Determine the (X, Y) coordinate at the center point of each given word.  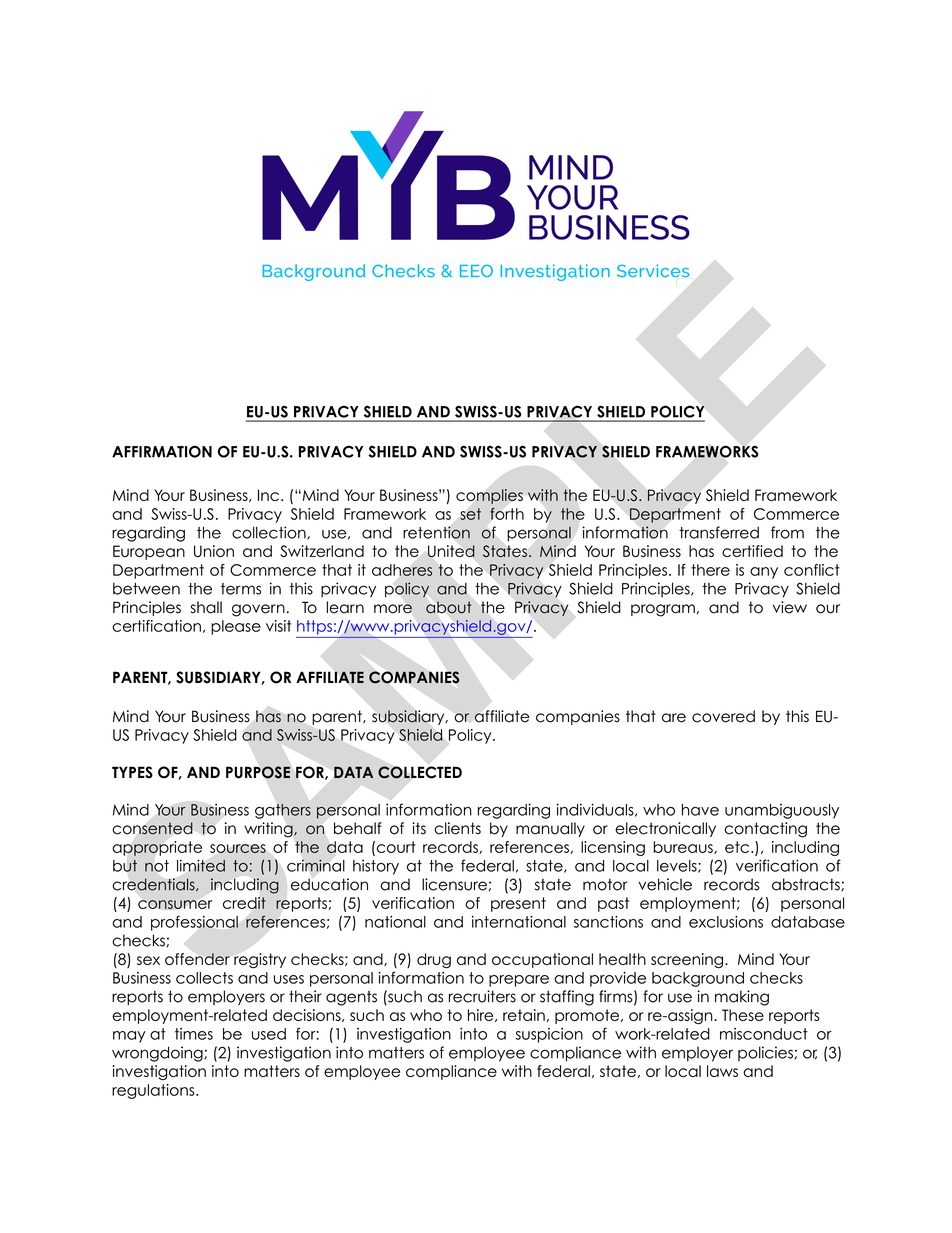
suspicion (549, 1035)
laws (722, 1071)
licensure (454, 884)
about (449, 607)
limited (201, 866)
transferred (719, 532)
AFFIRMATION (162, 451)
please (236, 627)
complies (489, 496)
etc (738, 847)
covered (723, 716)
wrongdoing (158, 1054)
